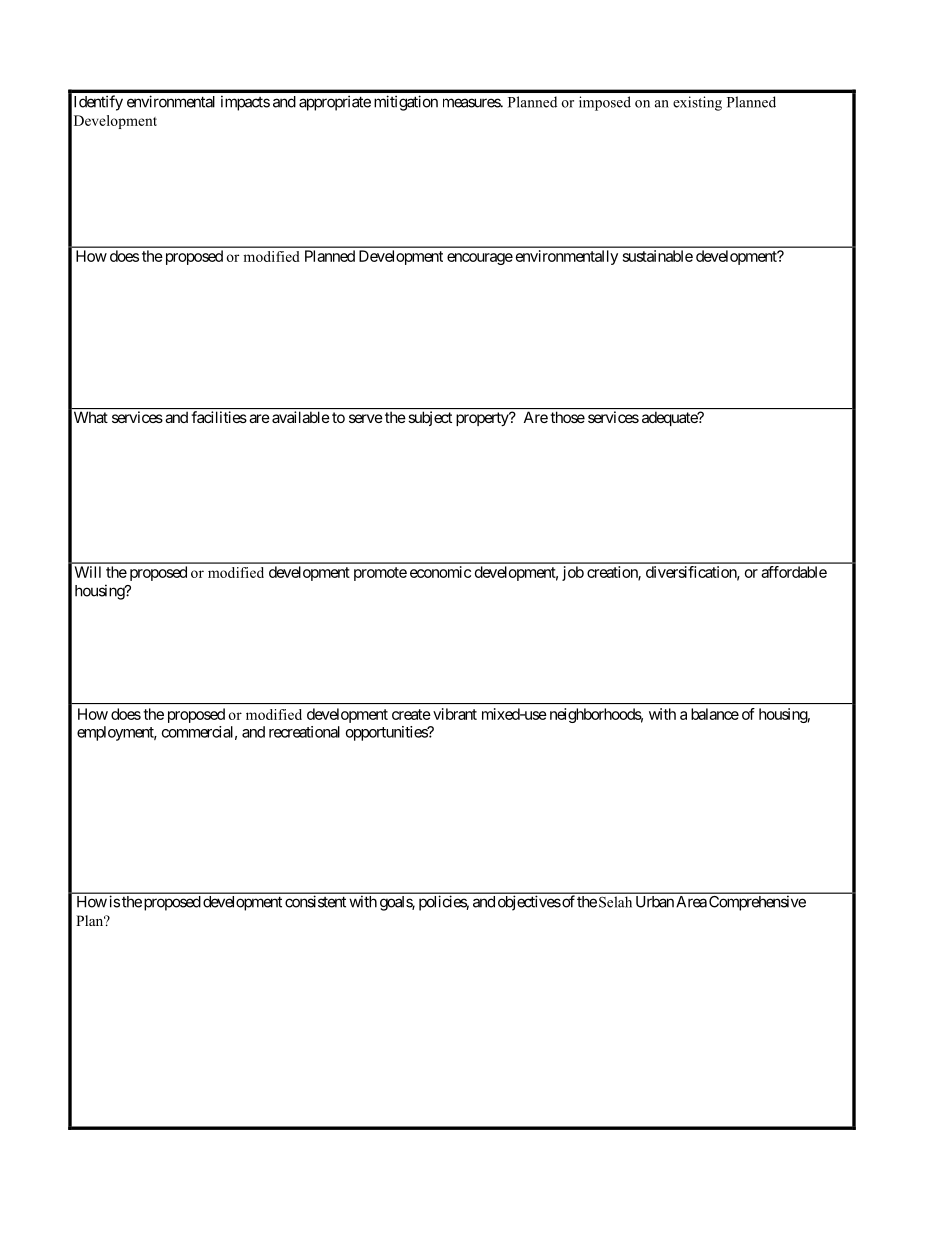 The width and height of the image is (952, 1233). Describe the element at coordinates (430, 418) in the image. I see `subject` at that location.
